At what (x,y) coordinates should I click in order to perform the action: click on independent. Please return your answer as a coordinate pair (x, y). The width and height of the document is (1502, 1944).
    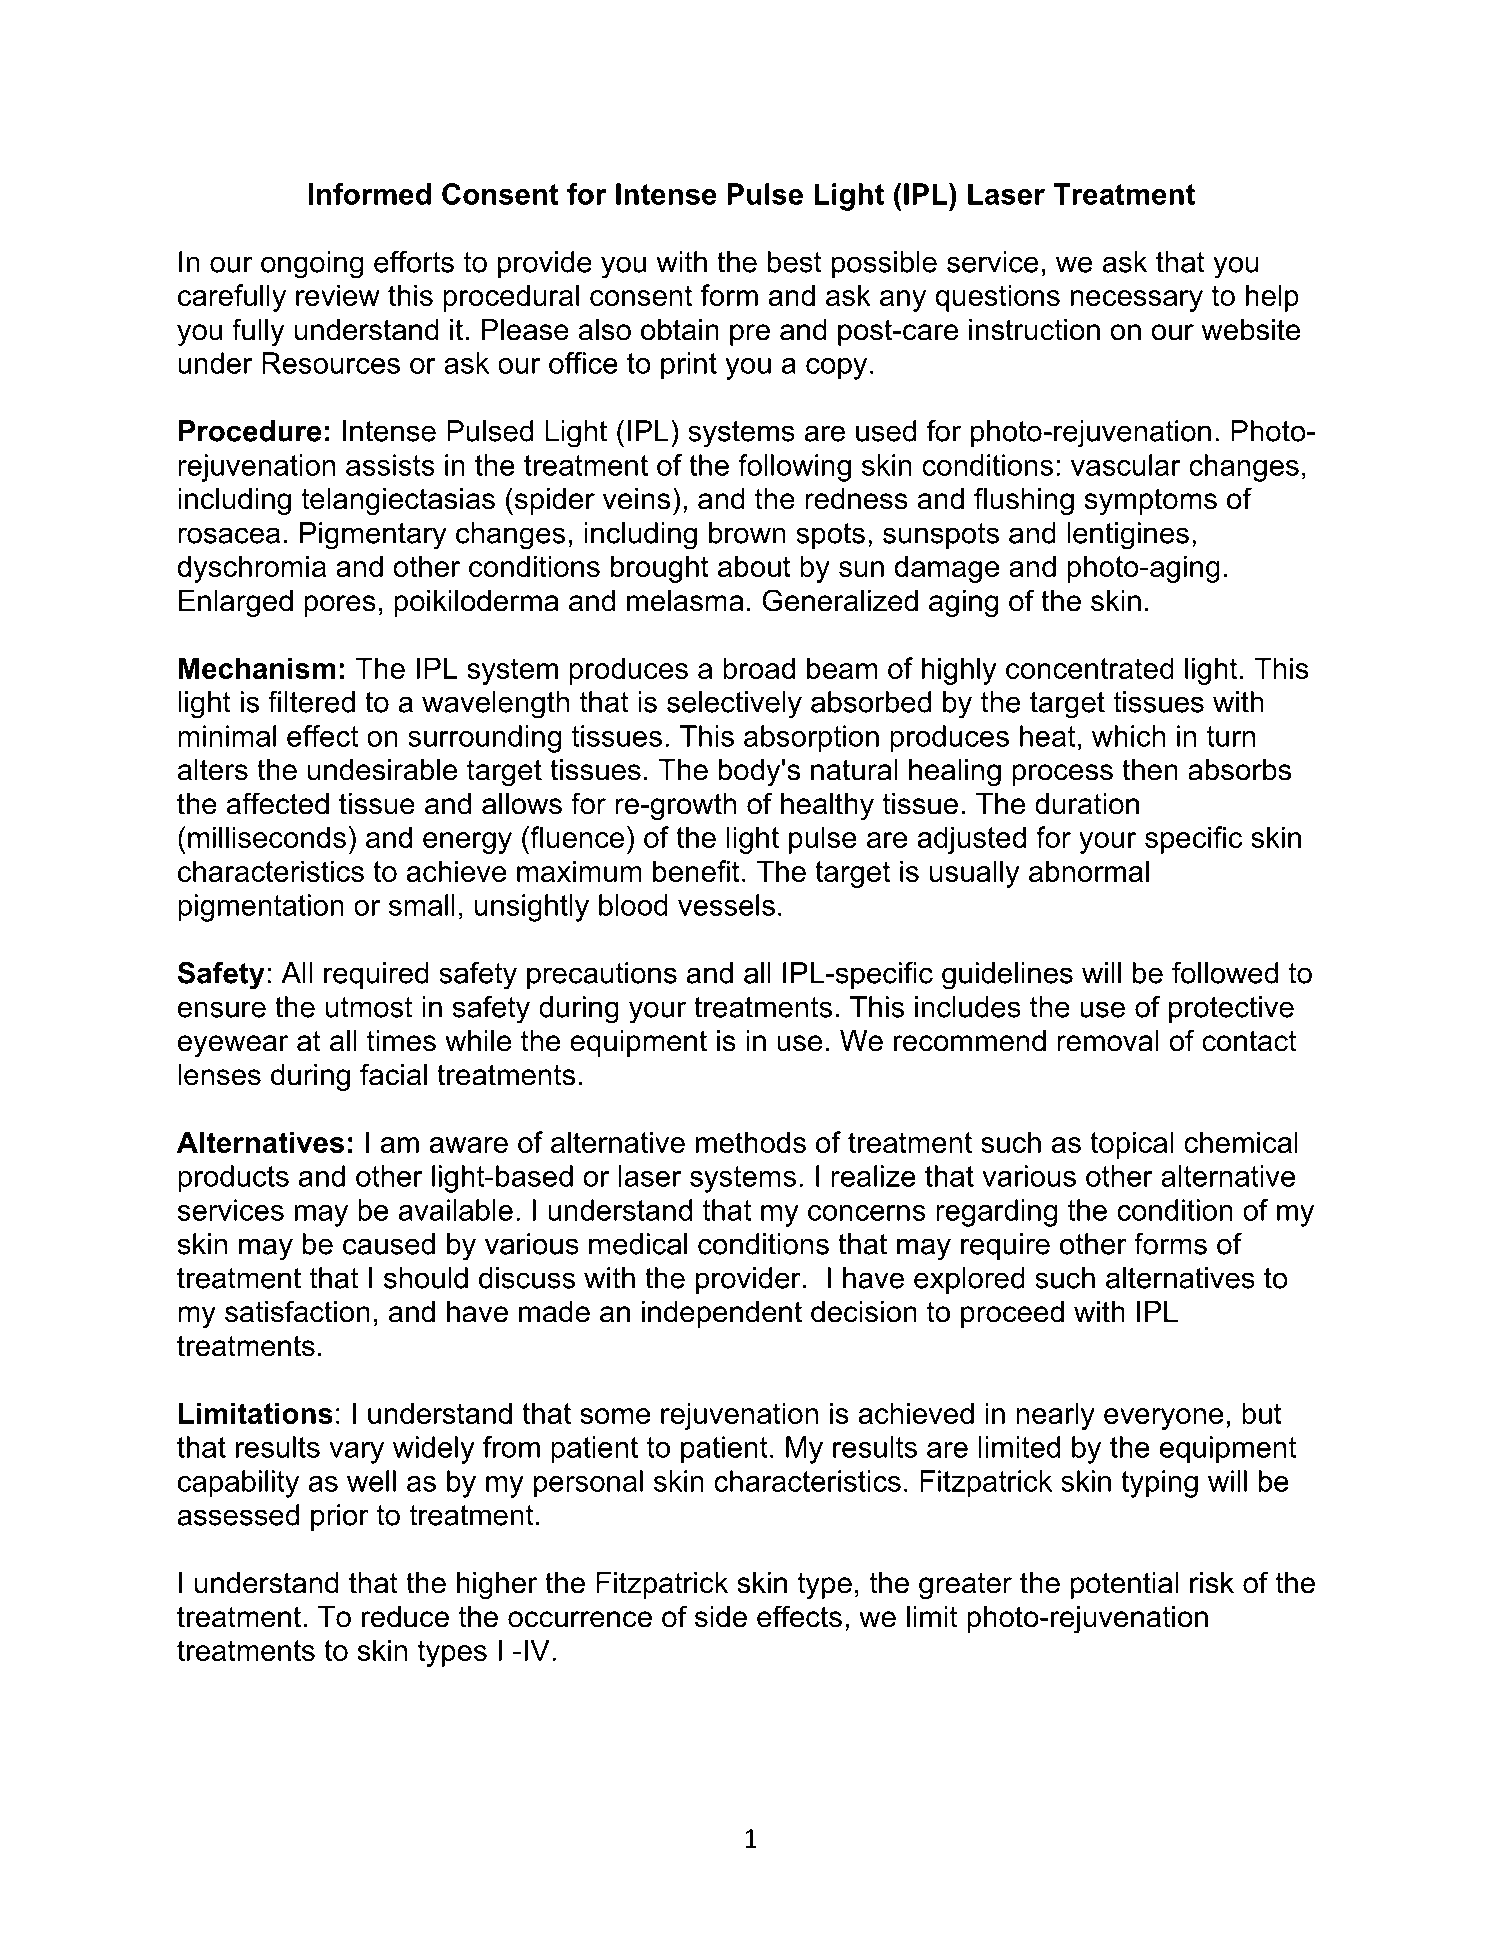
    Looking at the image, I should click on (722, 1314).
